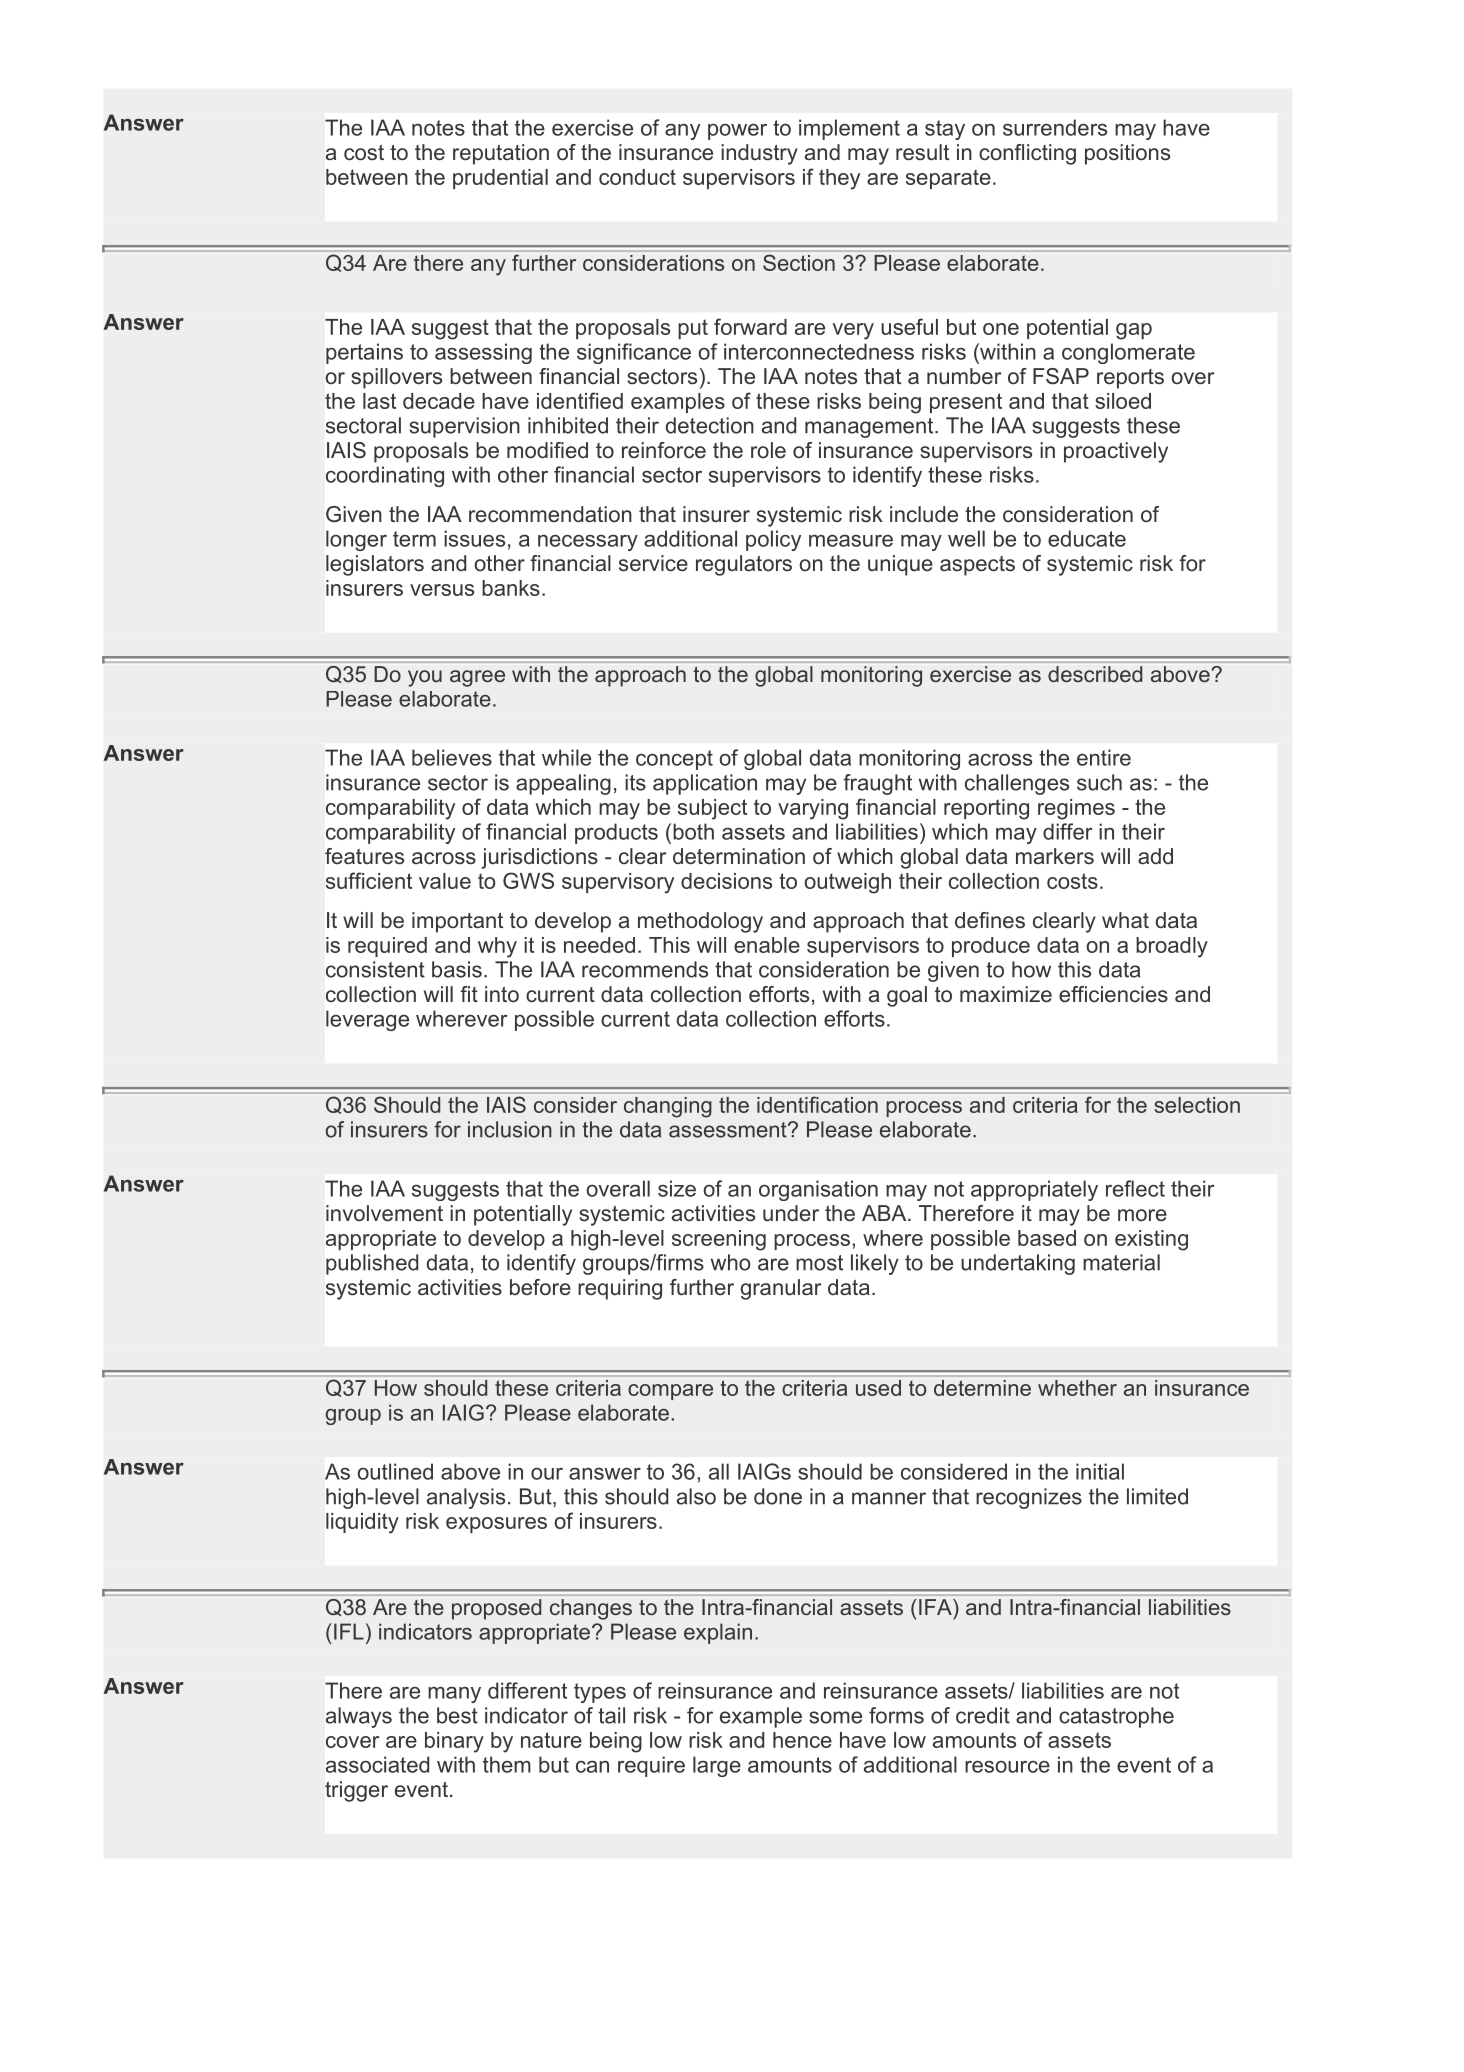  Describe the element at coordinates (457, 969) in the screenshot. I see `basis` at that location.
